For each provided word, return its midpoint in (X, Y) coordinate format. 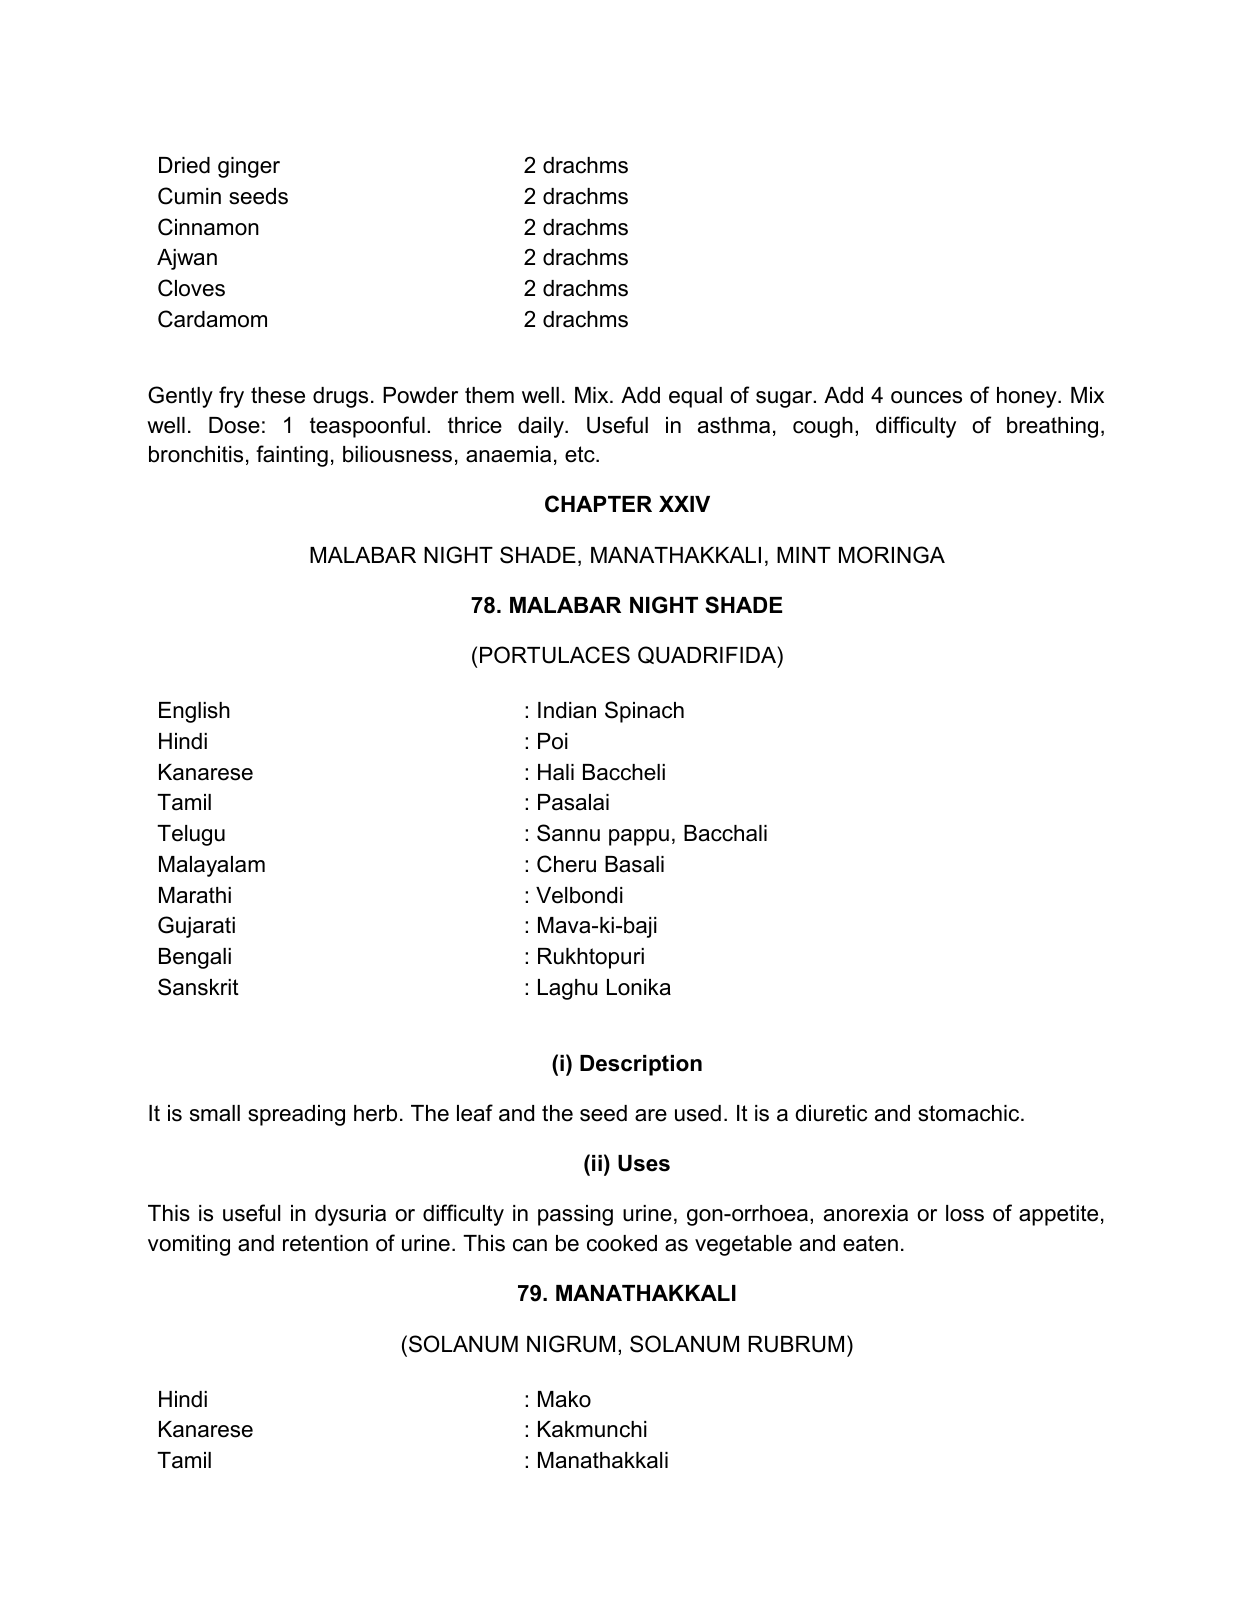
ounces (926, 397)
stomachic (970, 1113)
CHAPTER (598, 504)
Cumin (189, 196)
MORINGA (892, 555)
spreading (296, 1115)
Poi (553, 741)
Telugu (191, 835)
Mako (564, 1399)
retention (325, 1243)
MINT (804, 555)
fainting (292, 456)
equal (695, 397)
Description (641, 1065)
